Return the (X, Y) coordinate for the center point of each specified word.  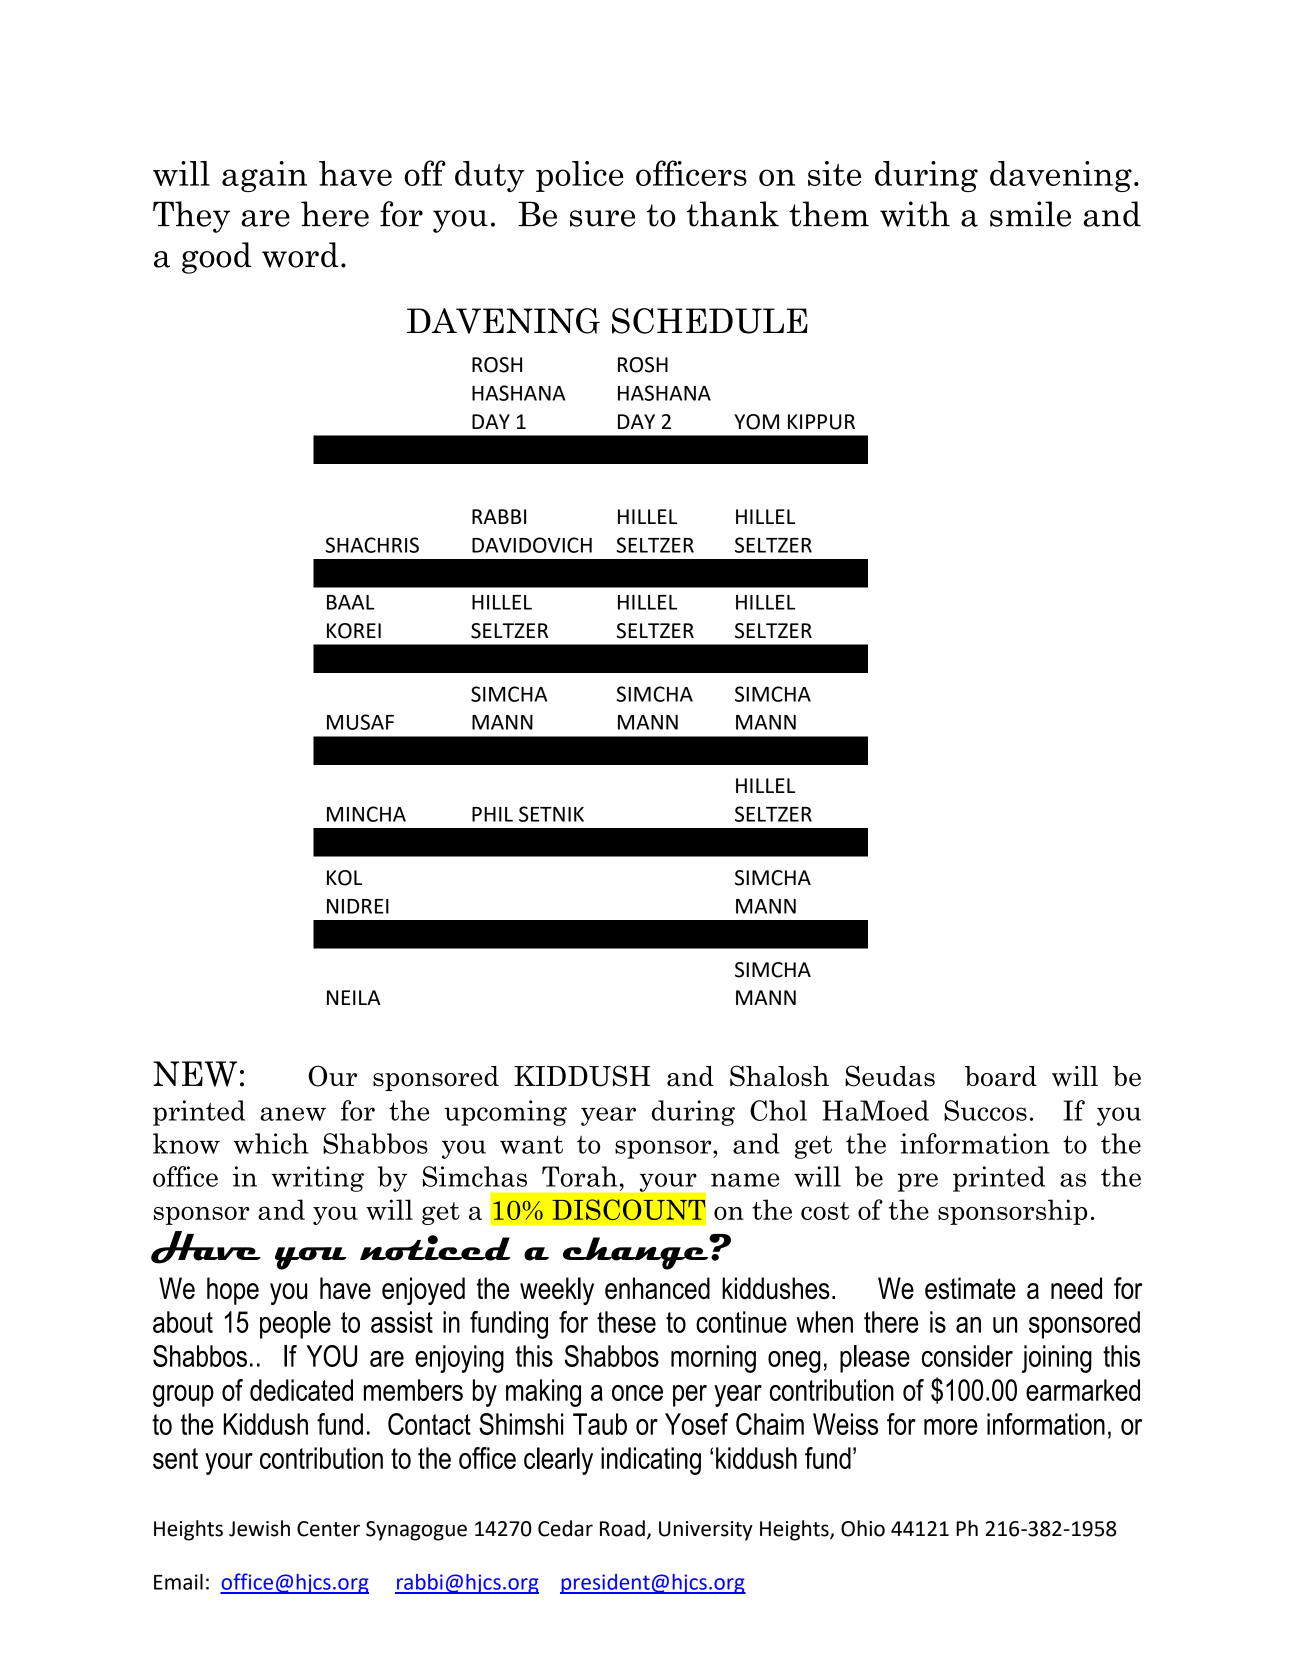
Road (622, 1528)
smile (1030, 214)
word (300, 255)
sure (602, 218)
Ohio (863, 1528)
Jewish (259, 1528)
